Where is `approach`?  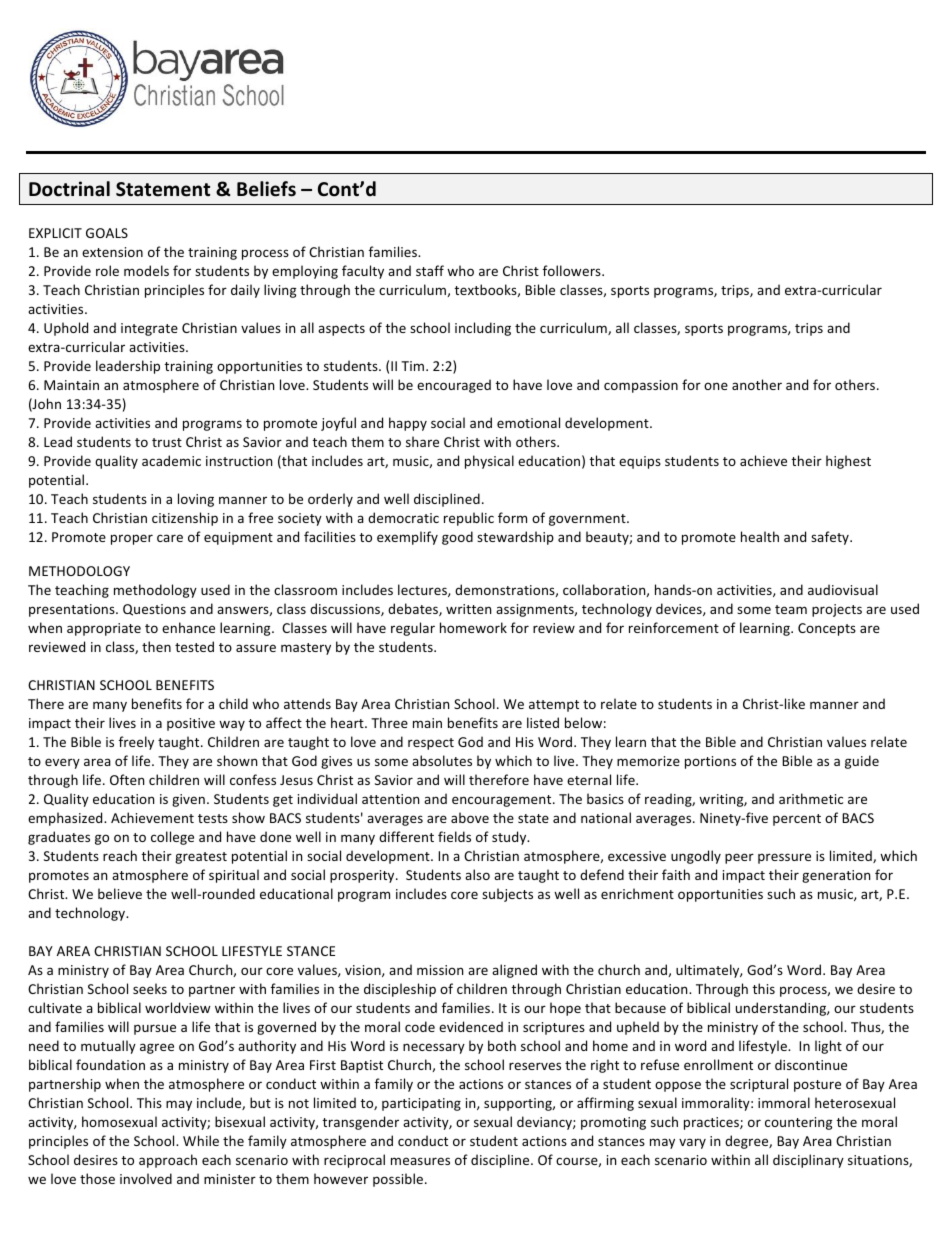
approach is located at coordinates (168, 1161).
